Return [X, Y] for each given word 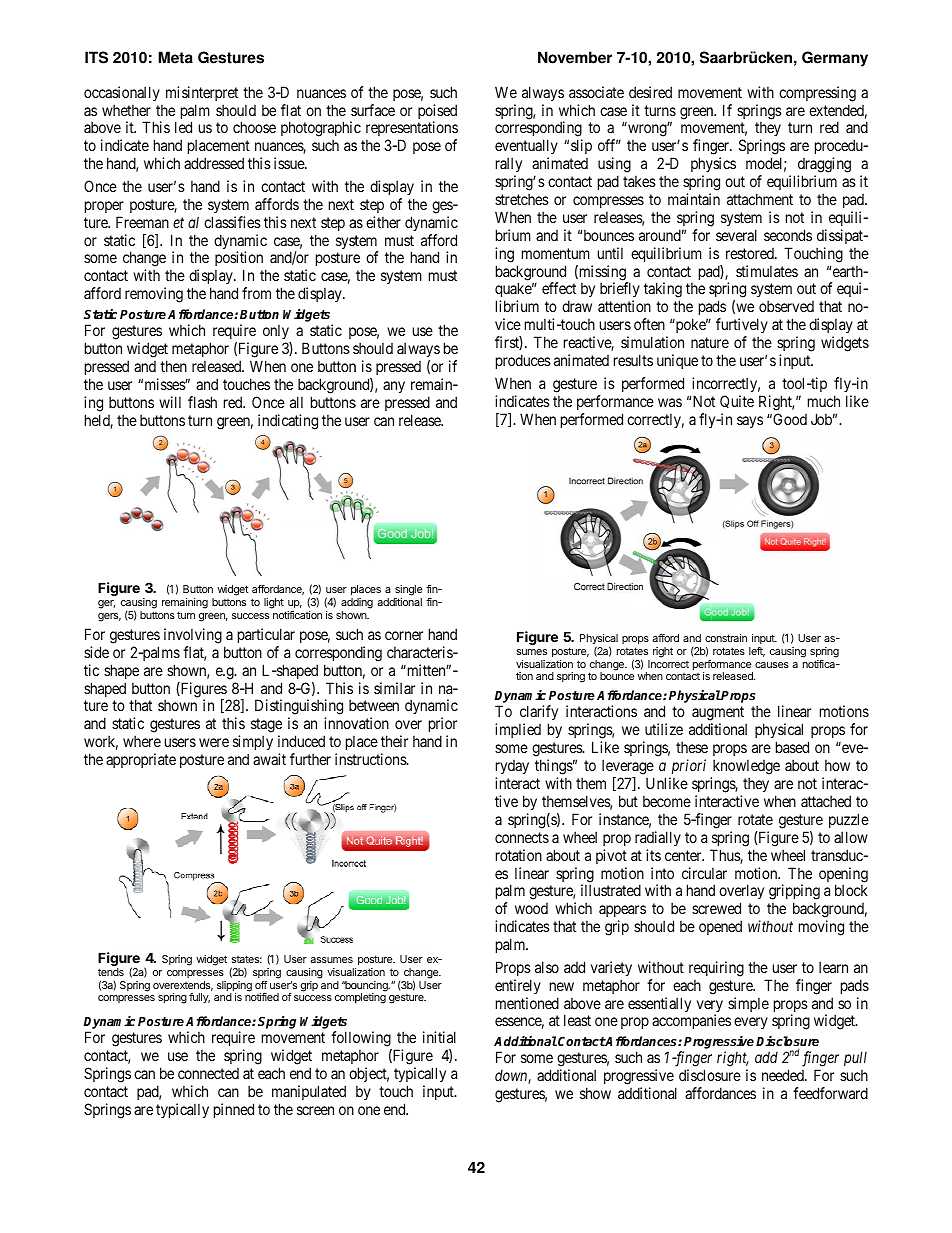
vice [508, 324]
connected [208, 1073]
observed [786, 306]
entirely [518, 986]
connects [522, 837]
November [575, 57]
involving [193, 636]
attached [826, 801]
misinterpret [202, 93]
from [256, 293]
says [750, 422]
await [269, 759]
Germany [835, 59]
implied [518, 730]
